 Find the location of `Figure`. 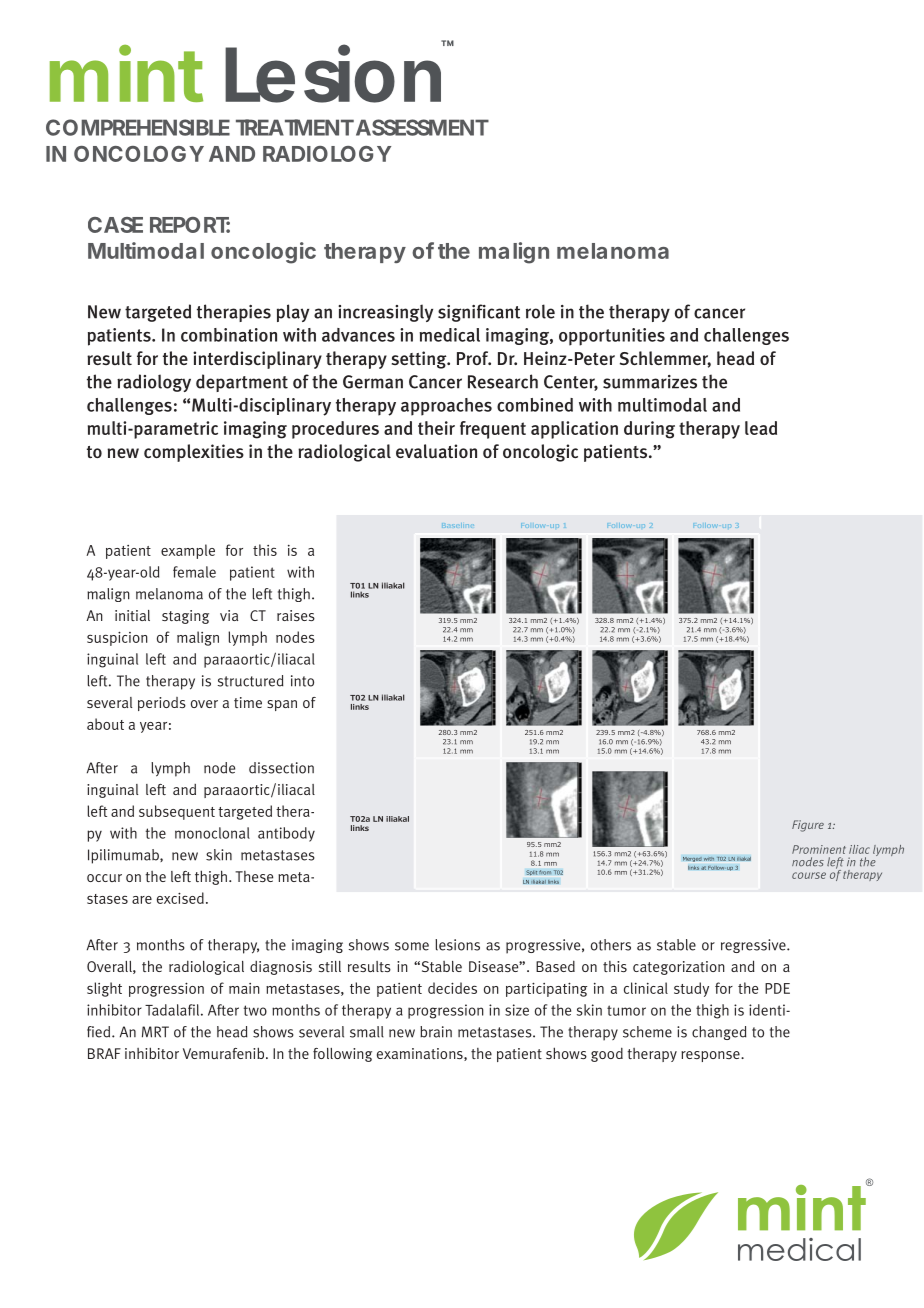

Figure is located at coordinates (808, 826).
